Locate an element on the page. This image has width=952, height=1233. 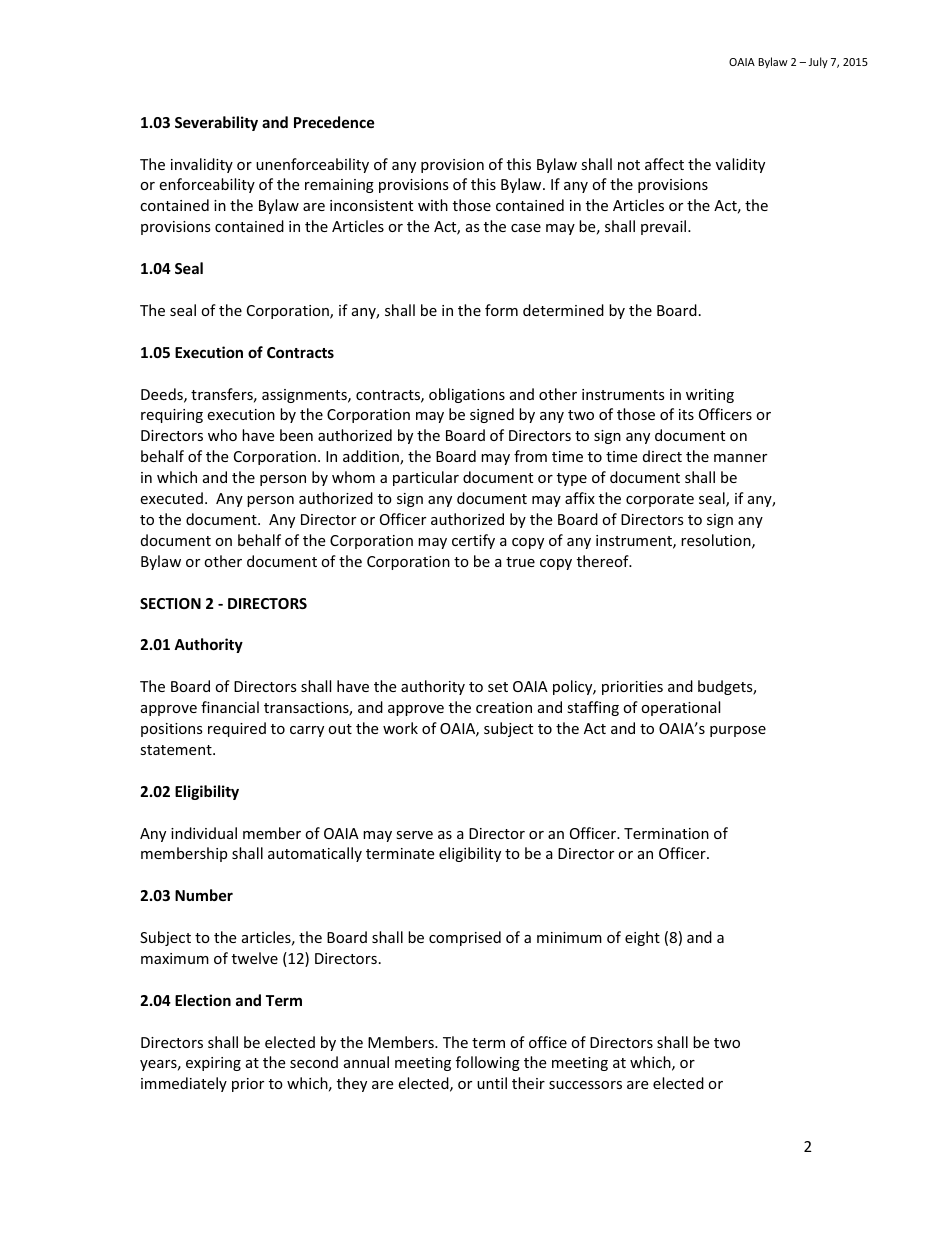
following is located at coordinates (488, 1063).
